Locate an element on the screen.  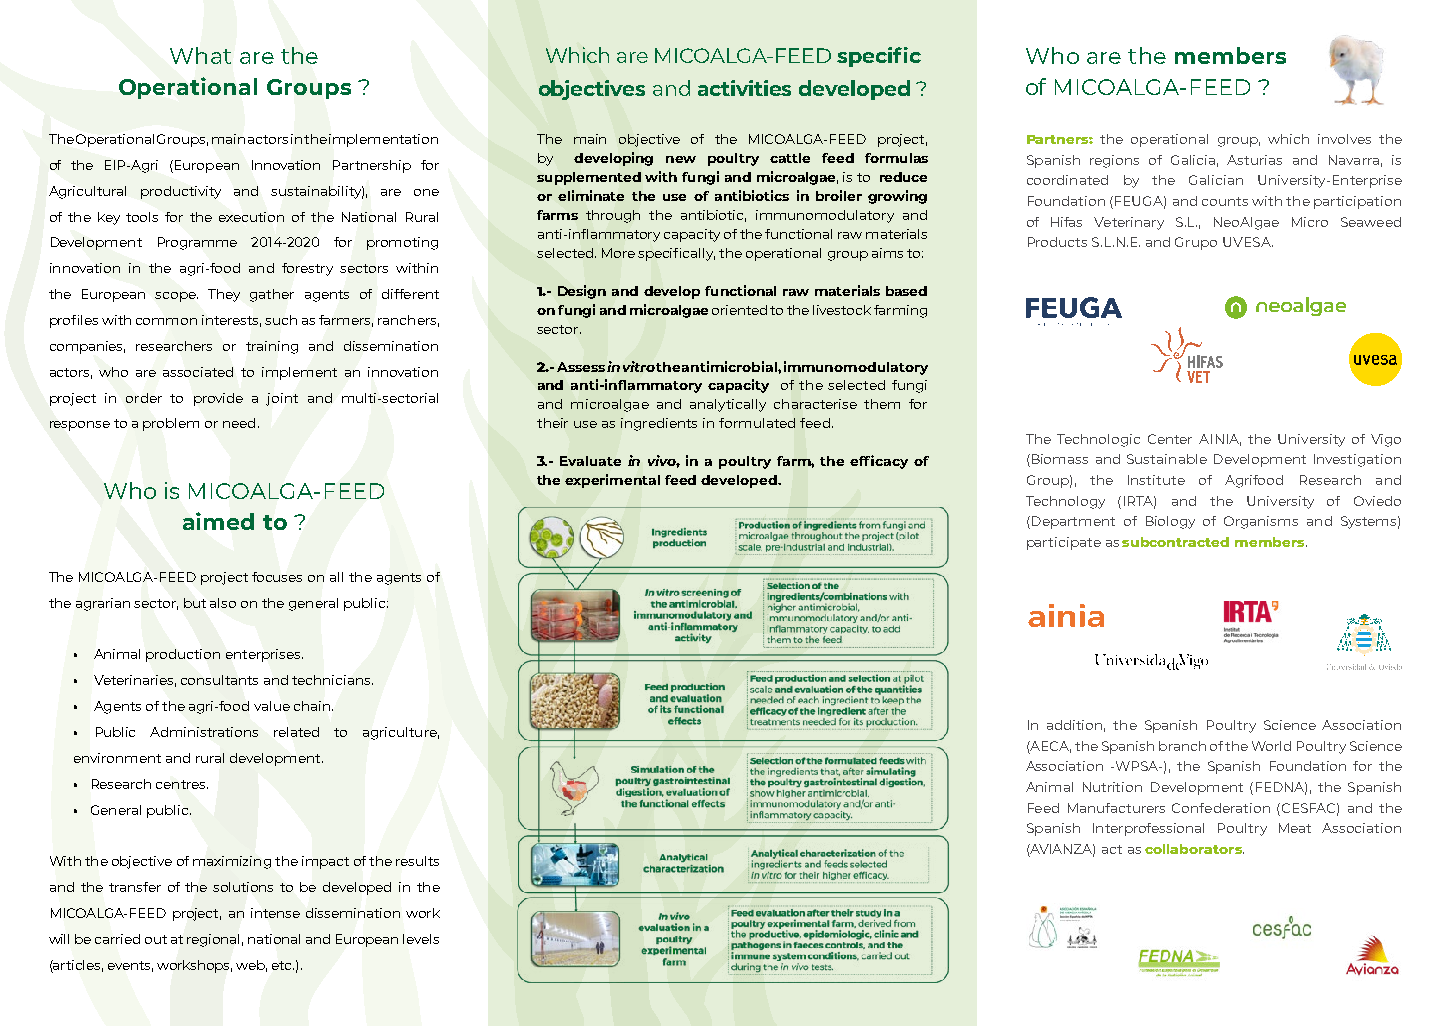
activities is located at coordinates (744, 88).
